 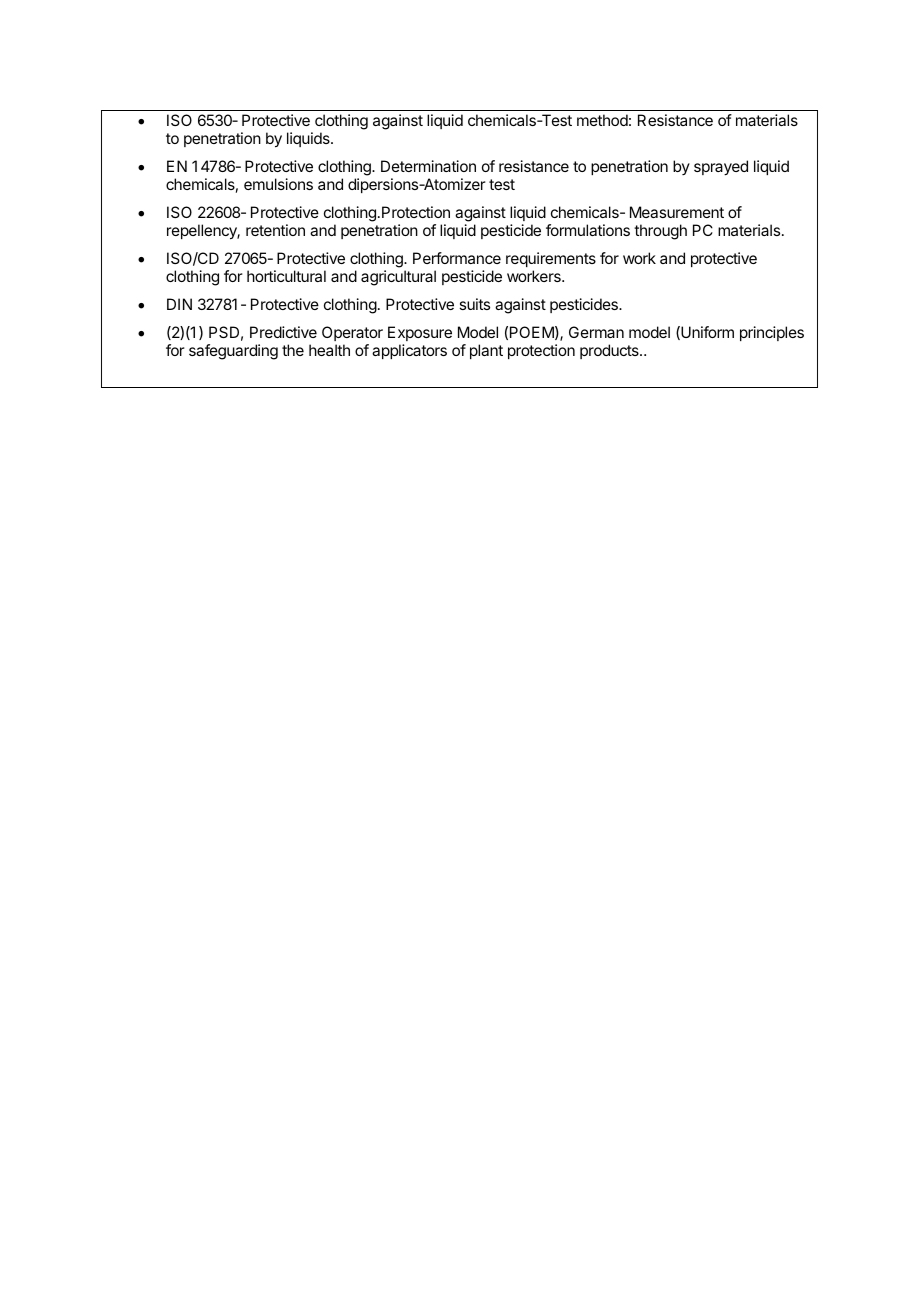 I want to click on the, so click(x=293, y=350).
